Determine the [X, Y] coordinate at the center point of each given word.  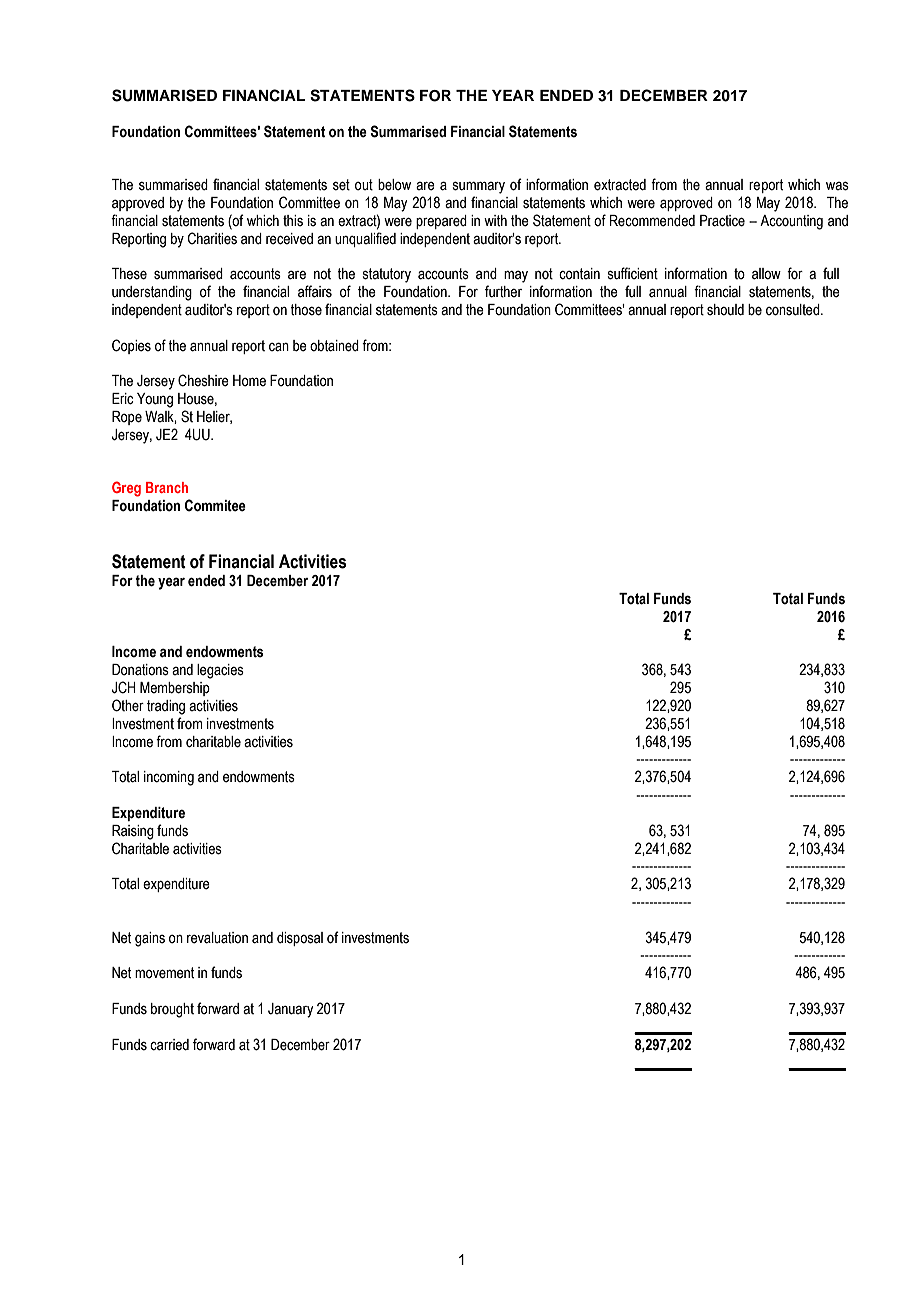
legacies [220, 671]
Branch [167, 487]
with [495, 221]
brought [172, 1010]
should [725, 310]
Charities [212, 238]
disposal [300, 939]
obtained [334, 346]
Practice [722, 221]
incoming [169, 778]
